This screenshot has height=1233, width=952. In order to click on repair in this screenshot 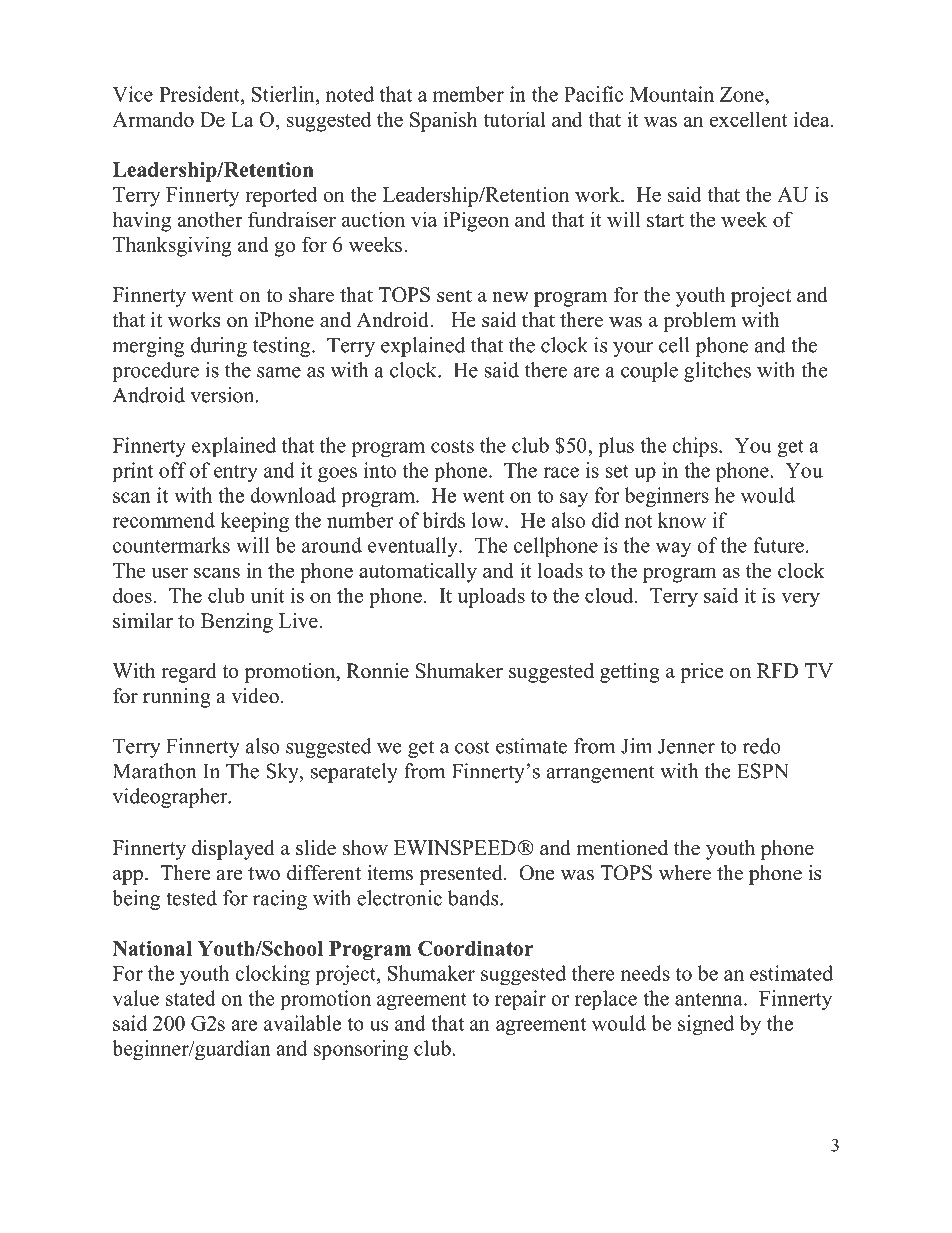, I will do `click(520, 1000)`.
